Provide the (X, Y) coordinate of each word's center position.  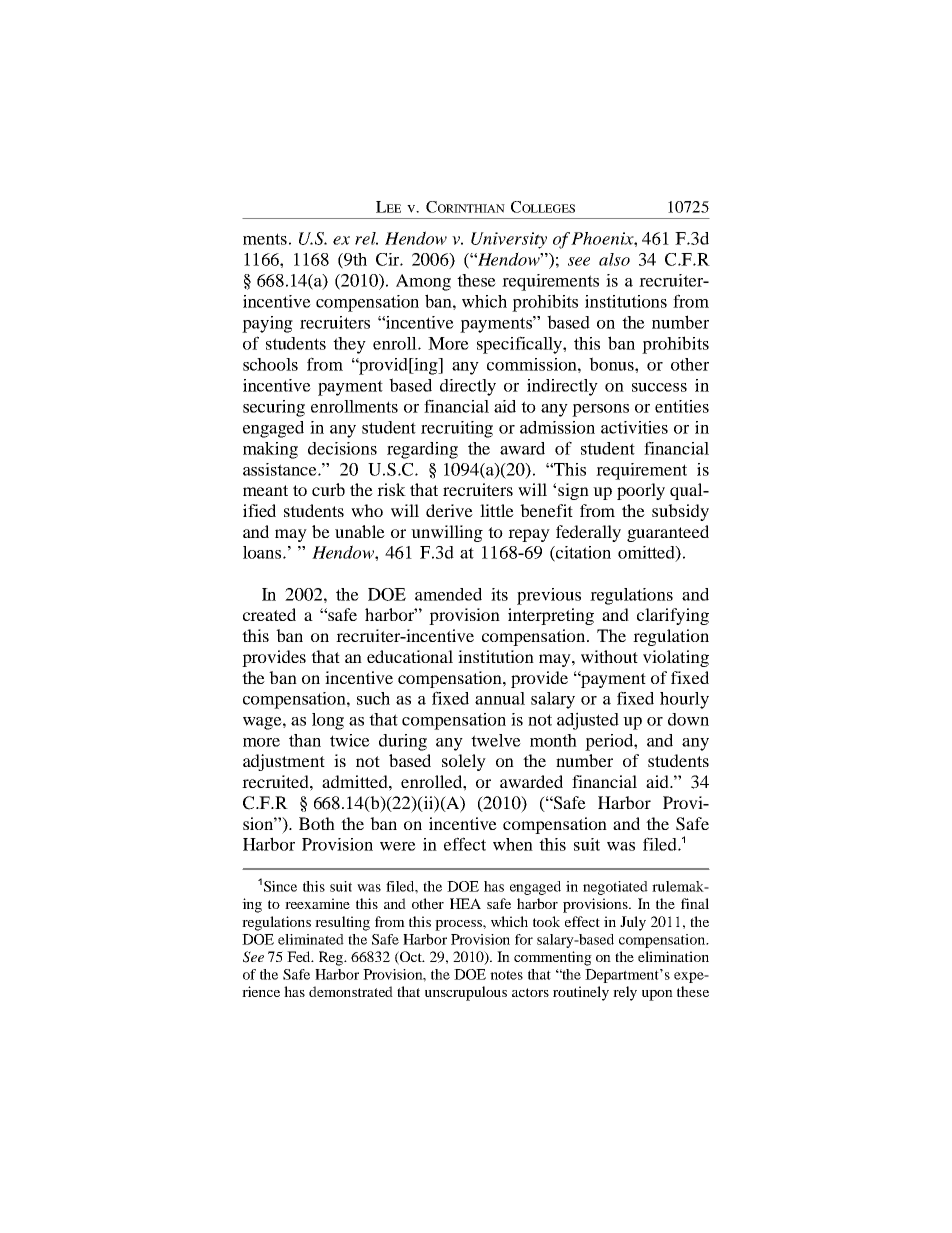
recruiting (457, 429)
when (513, 844)
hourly (684, 700)
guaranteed (668, 533)
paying (267, 324)
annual (500, 698)
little (497, 510)
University (509, 240)
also (614, 259)
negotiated (615, 888)
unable (360, 531)
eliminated (311, 939)
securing (274, 408)
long (328, 721)
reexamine (317, 903)
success (659, 387)
